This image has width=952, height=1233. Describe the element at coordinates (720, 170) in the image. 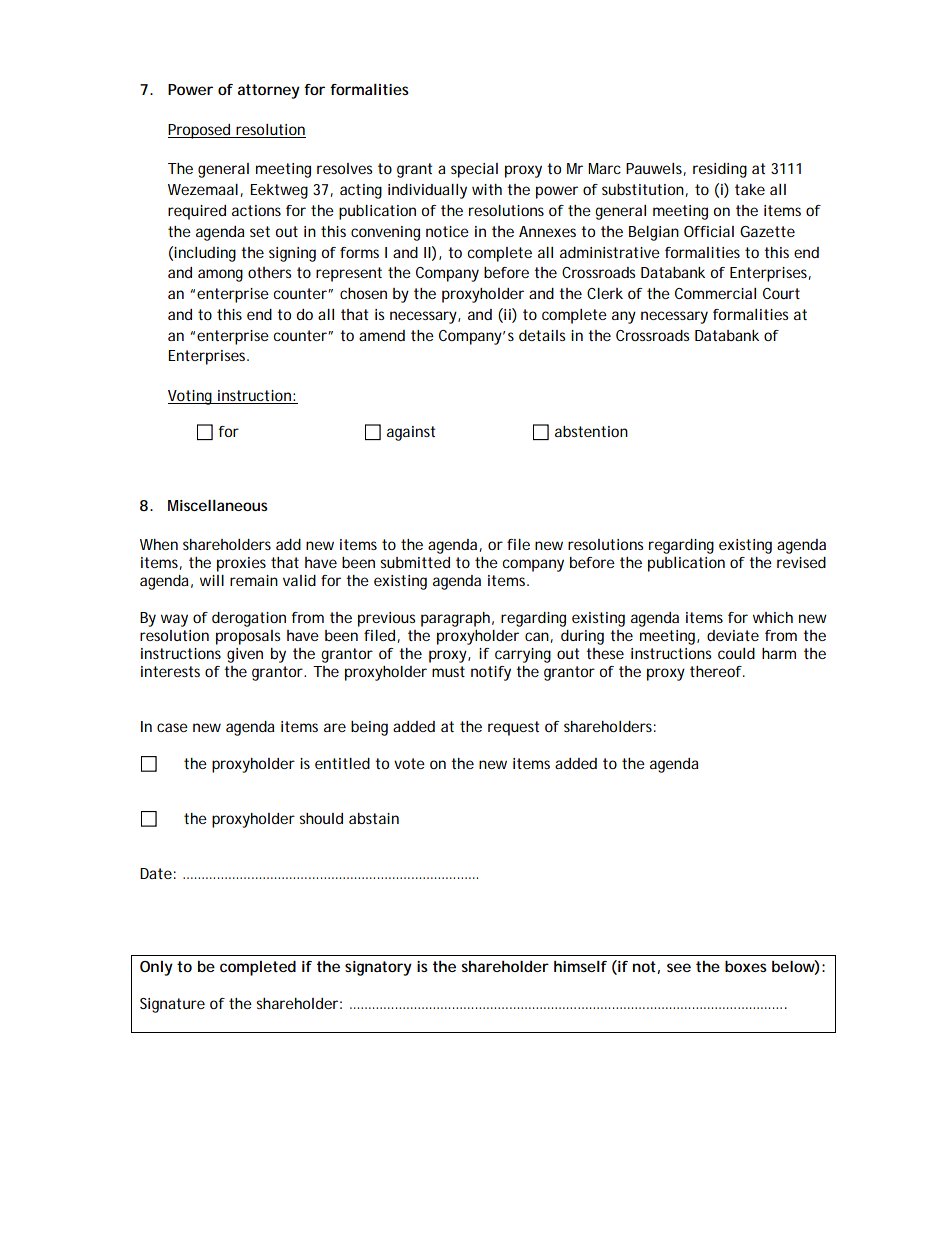

I see `residing` at that location.
